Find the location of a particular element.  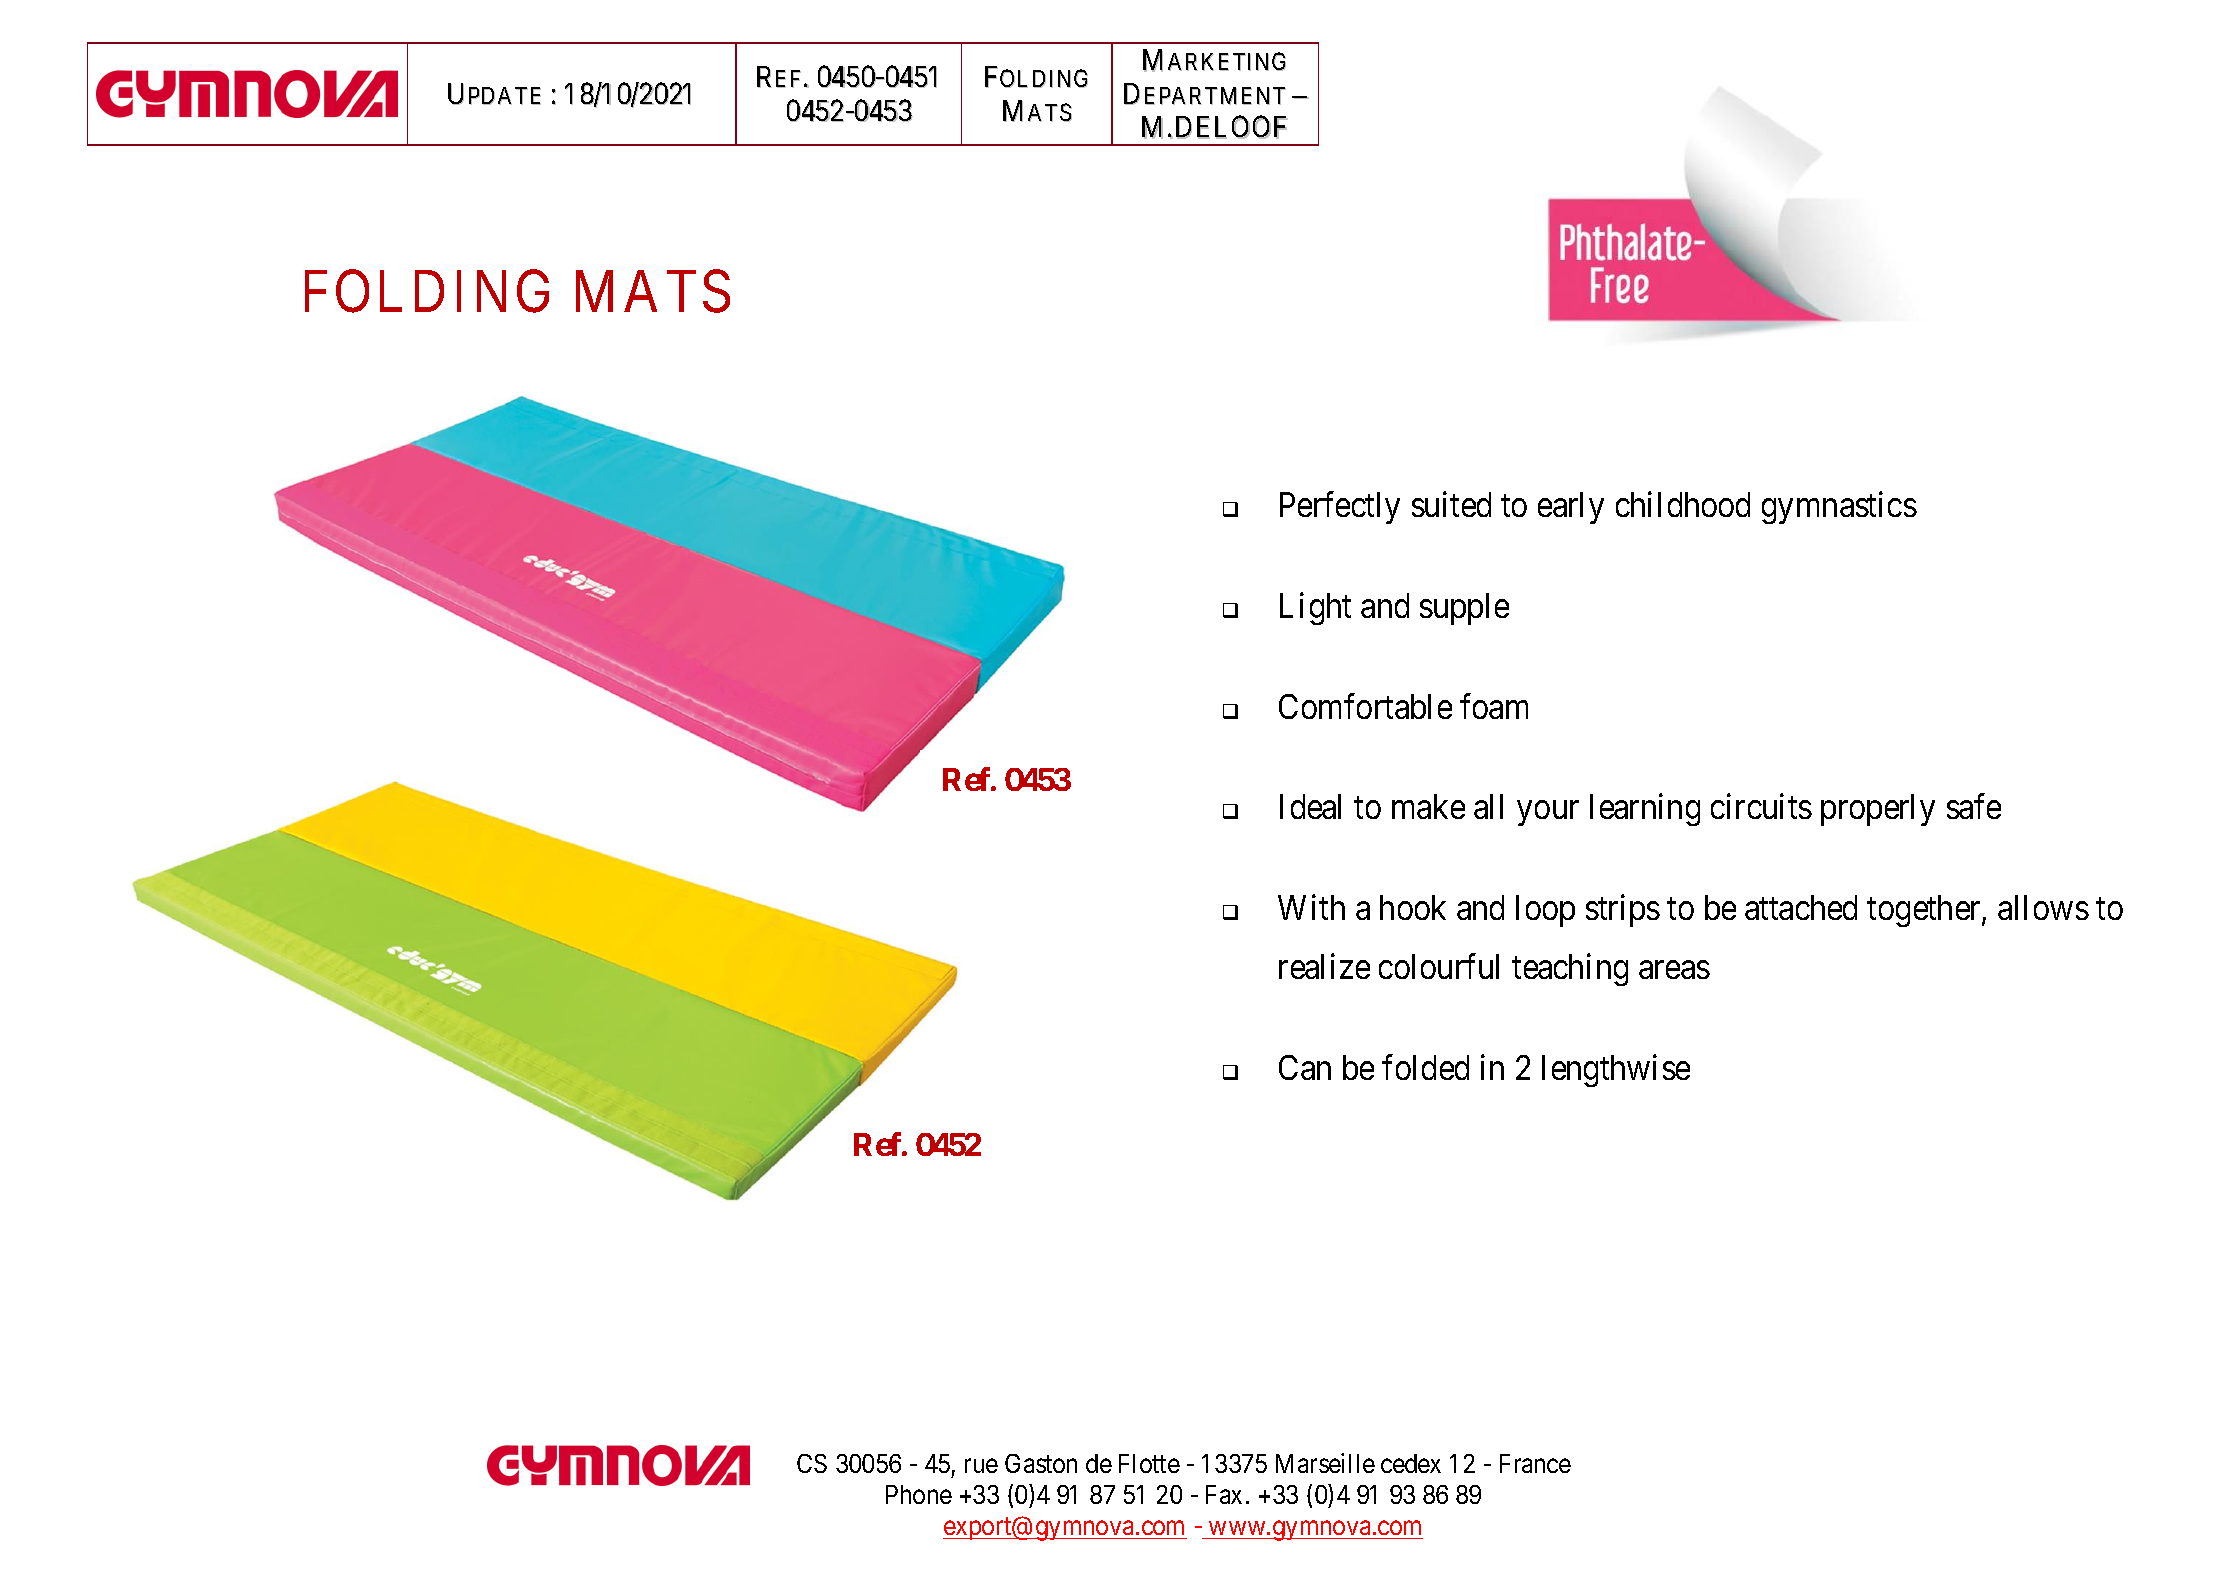

folded is located at coordinates (1425, 1067).
